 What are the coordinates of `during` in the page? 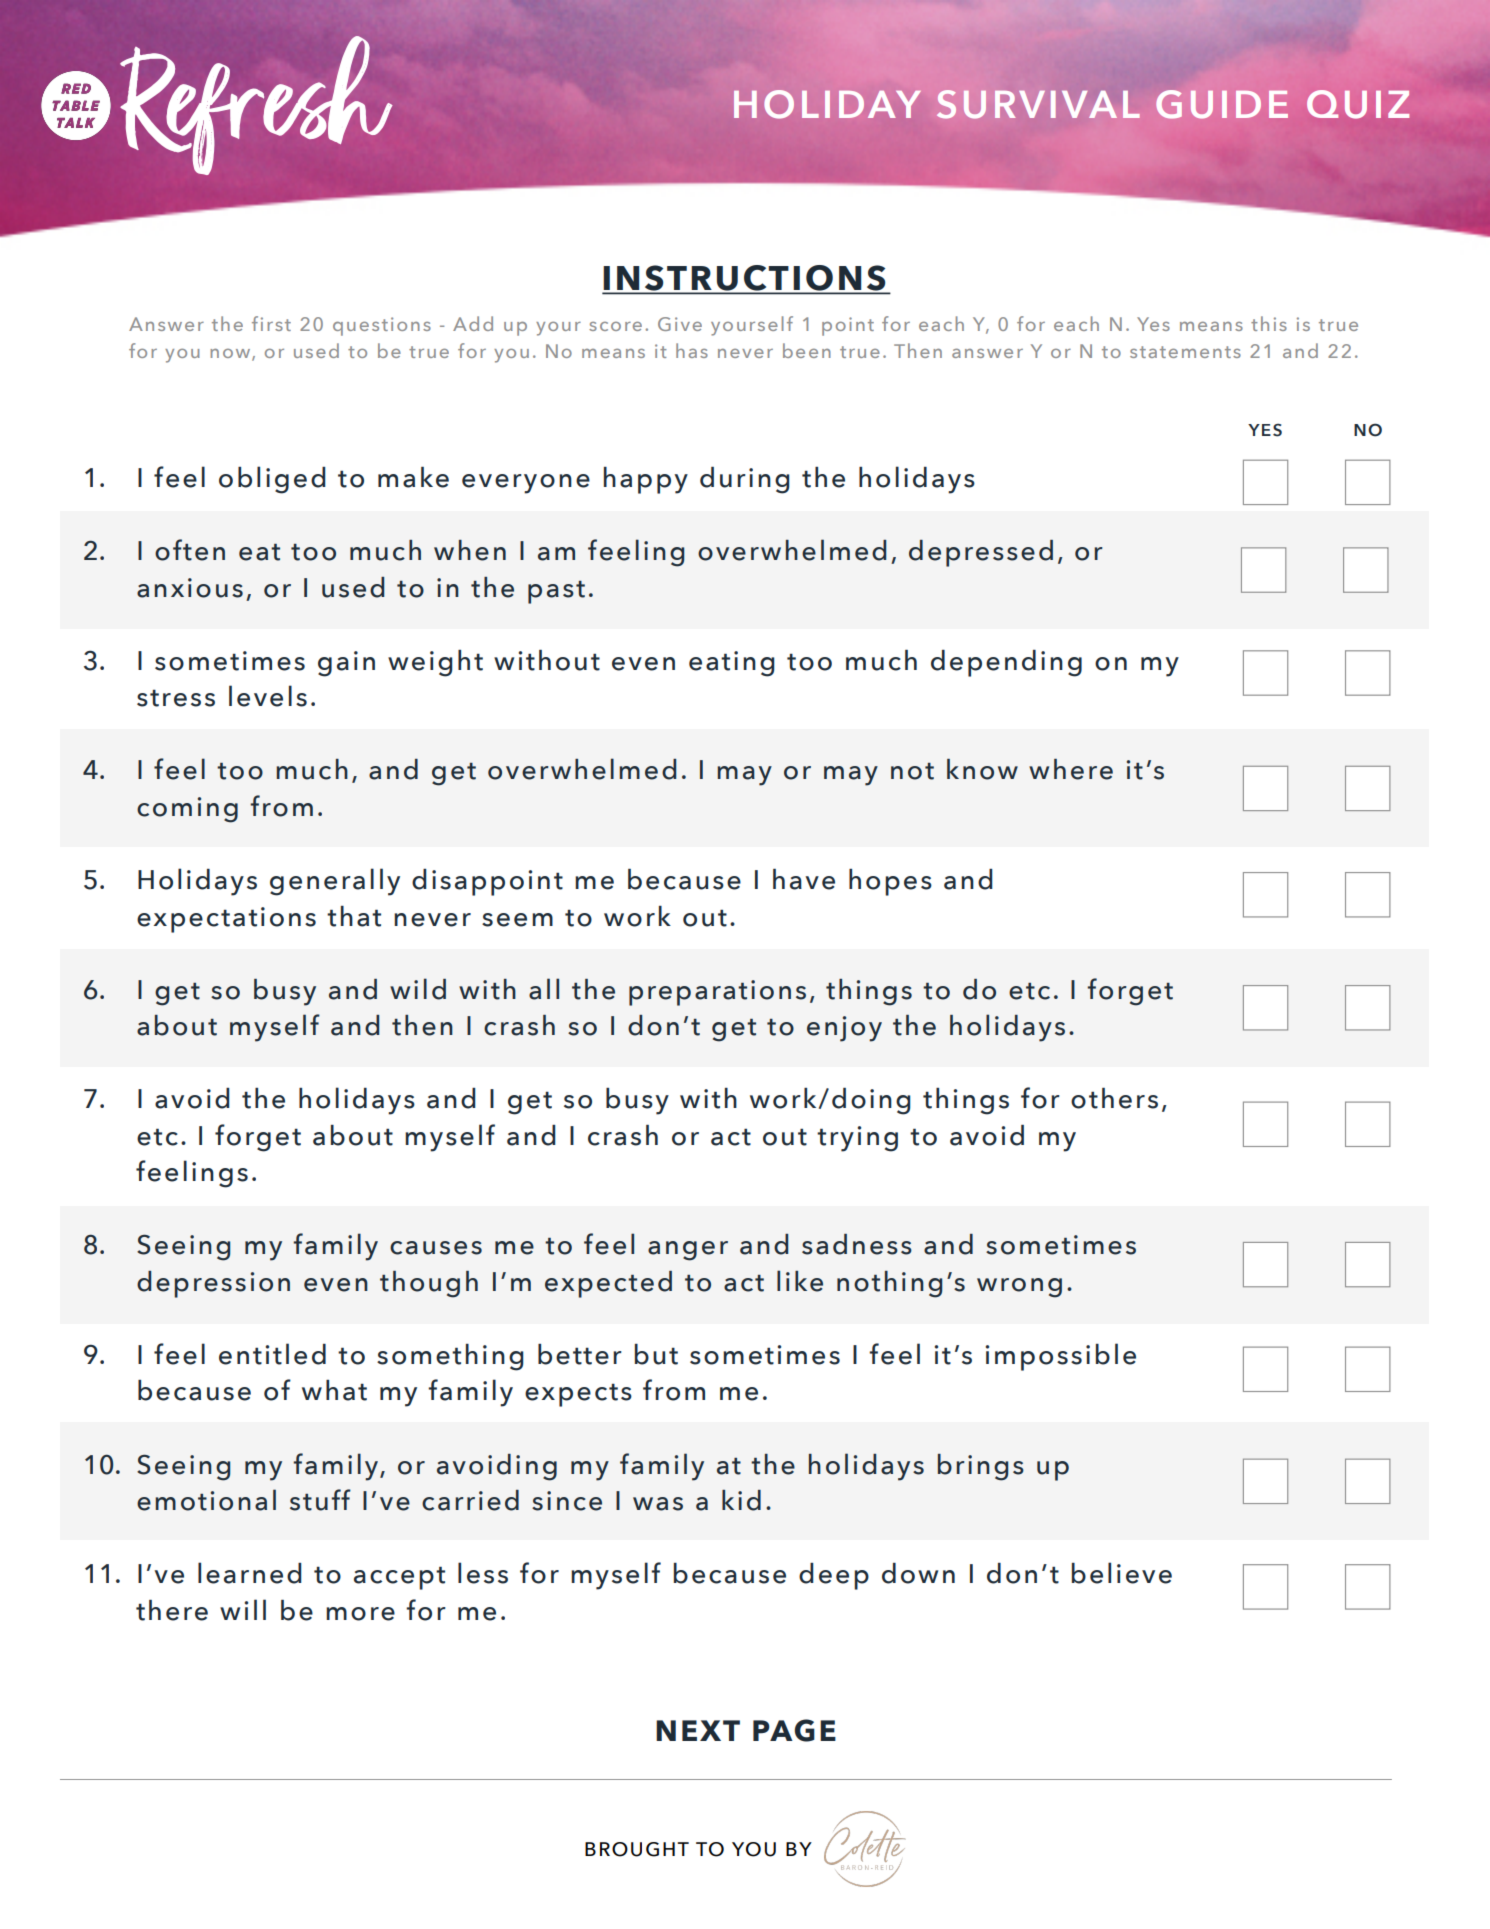 It's located at (745, 480).
